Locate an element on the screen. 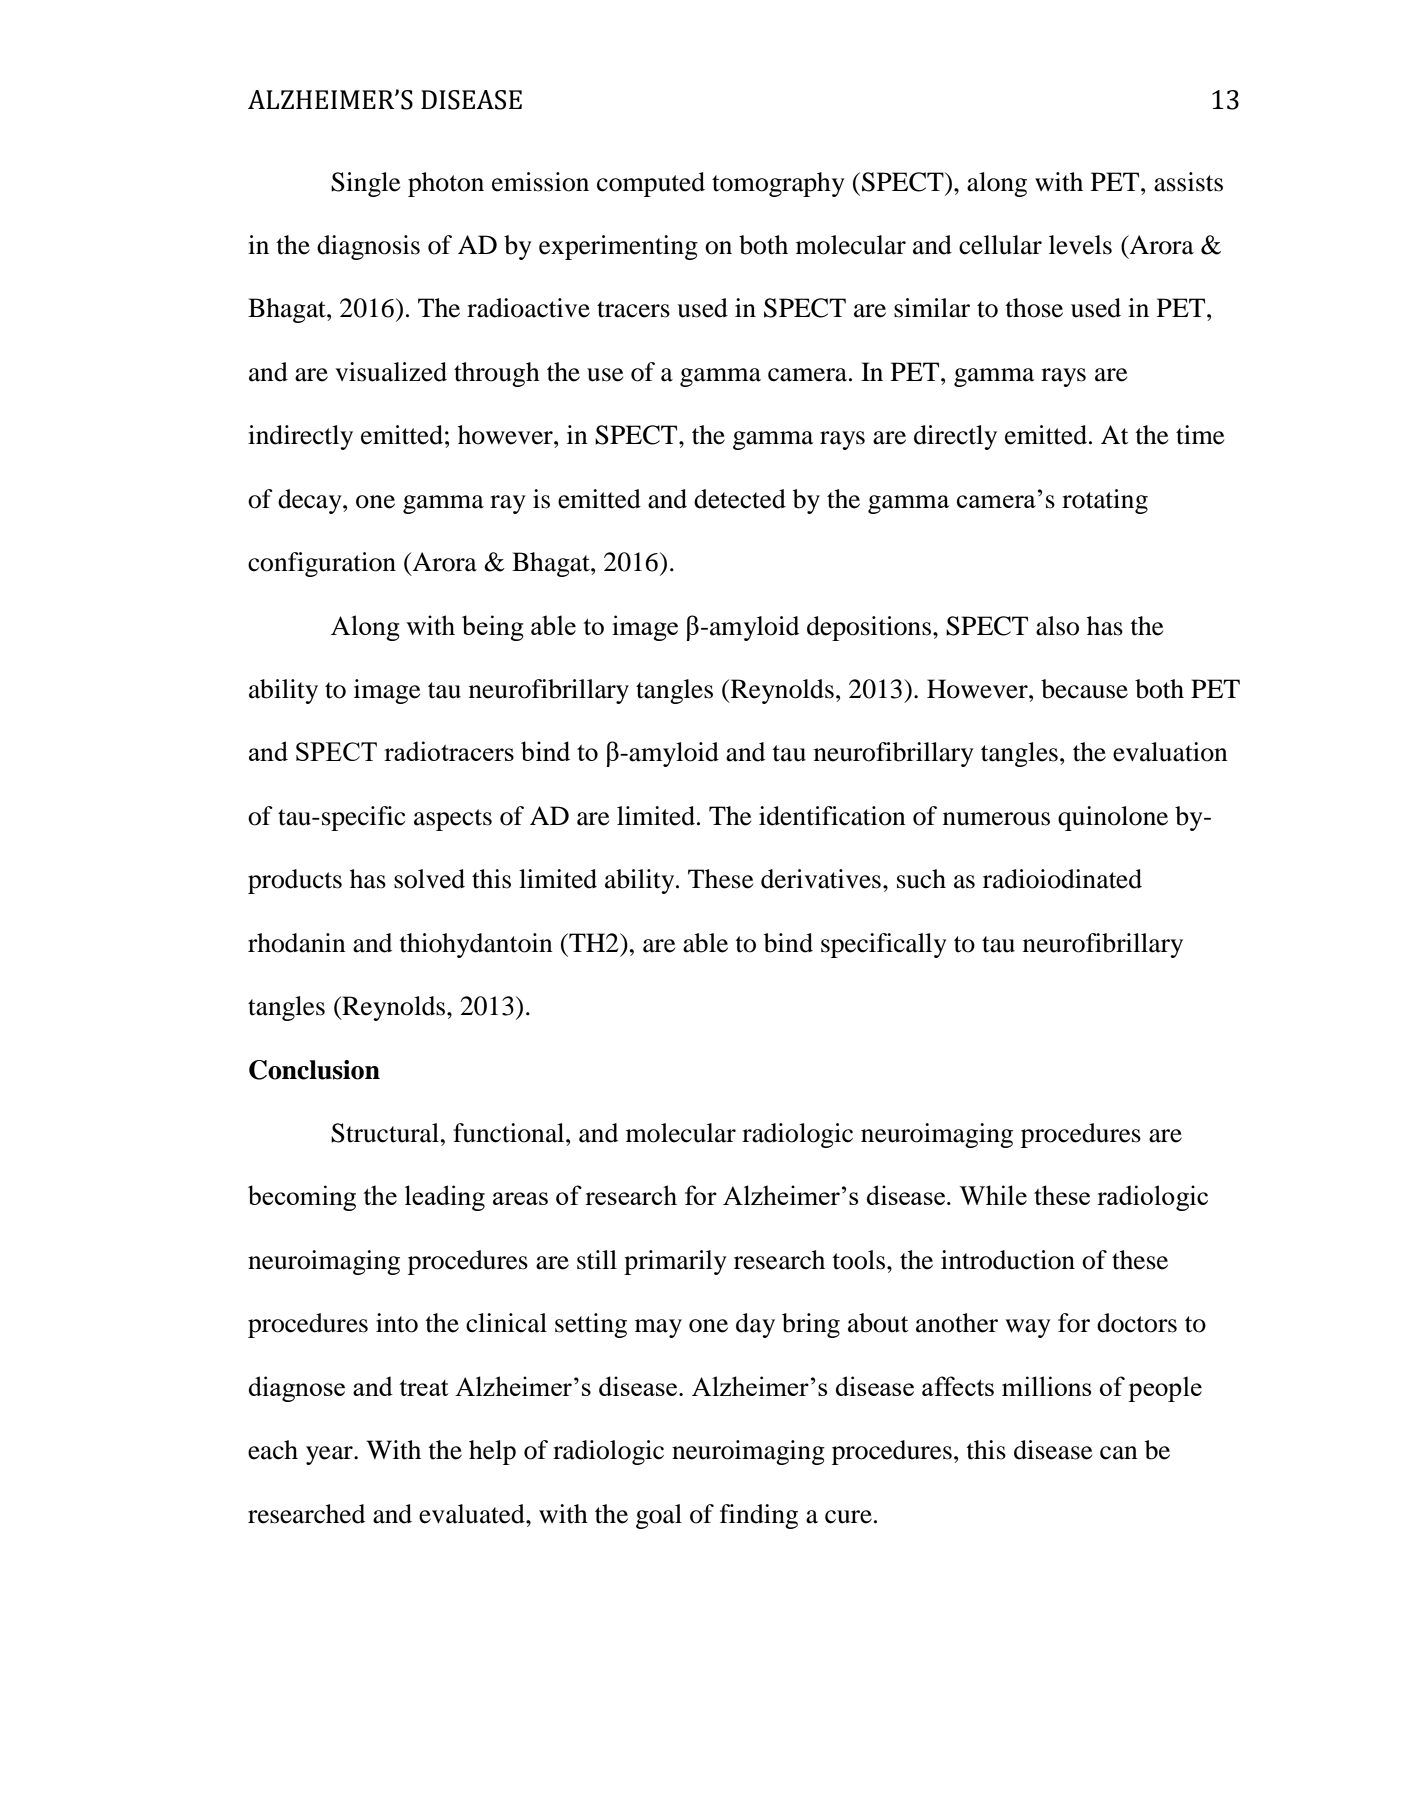 The width and height of the screenshot is (1406, 1820). year is located at coordinates (330, 1455).
